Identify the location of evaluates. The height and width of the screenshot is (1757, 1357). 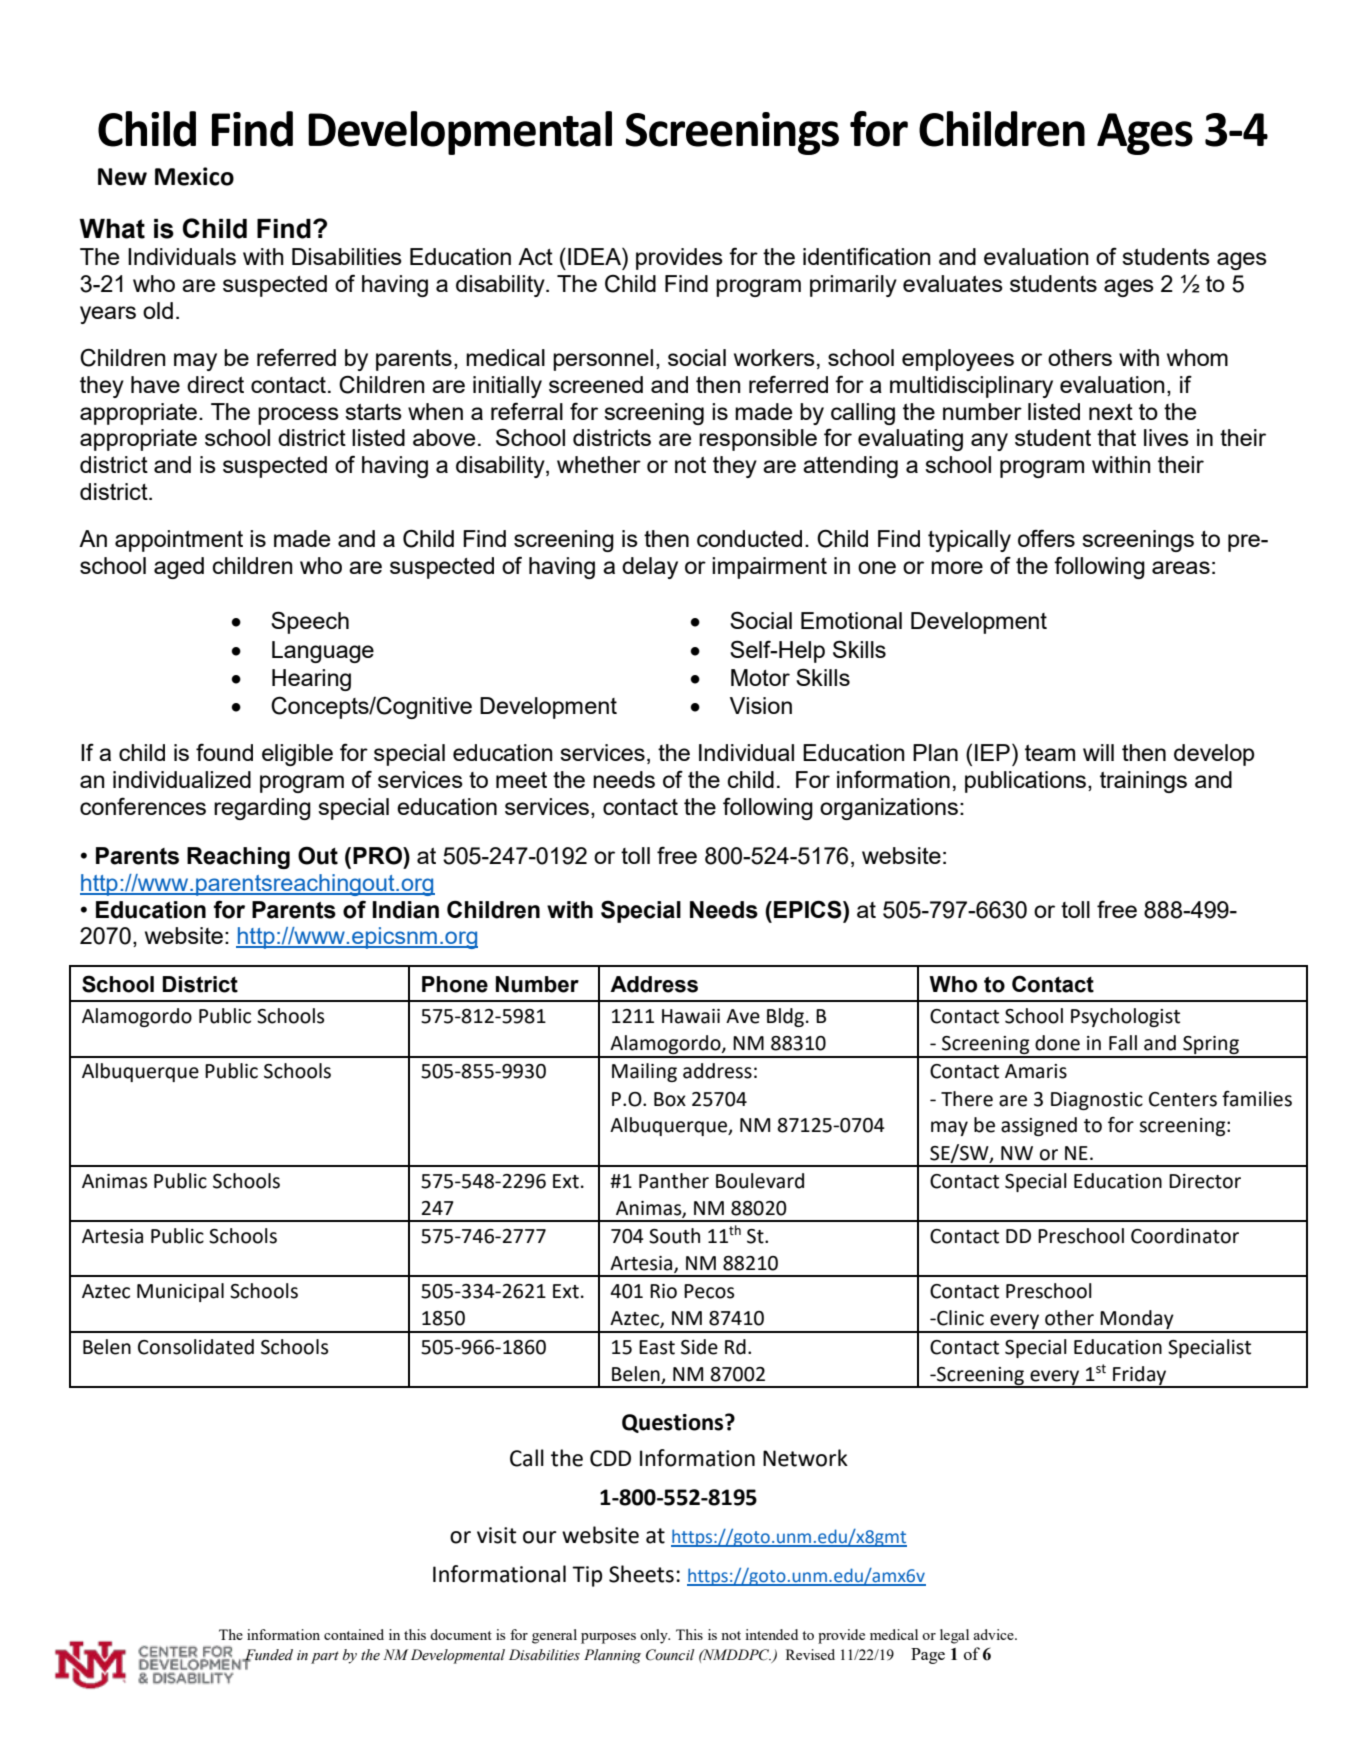
(953, 283).
